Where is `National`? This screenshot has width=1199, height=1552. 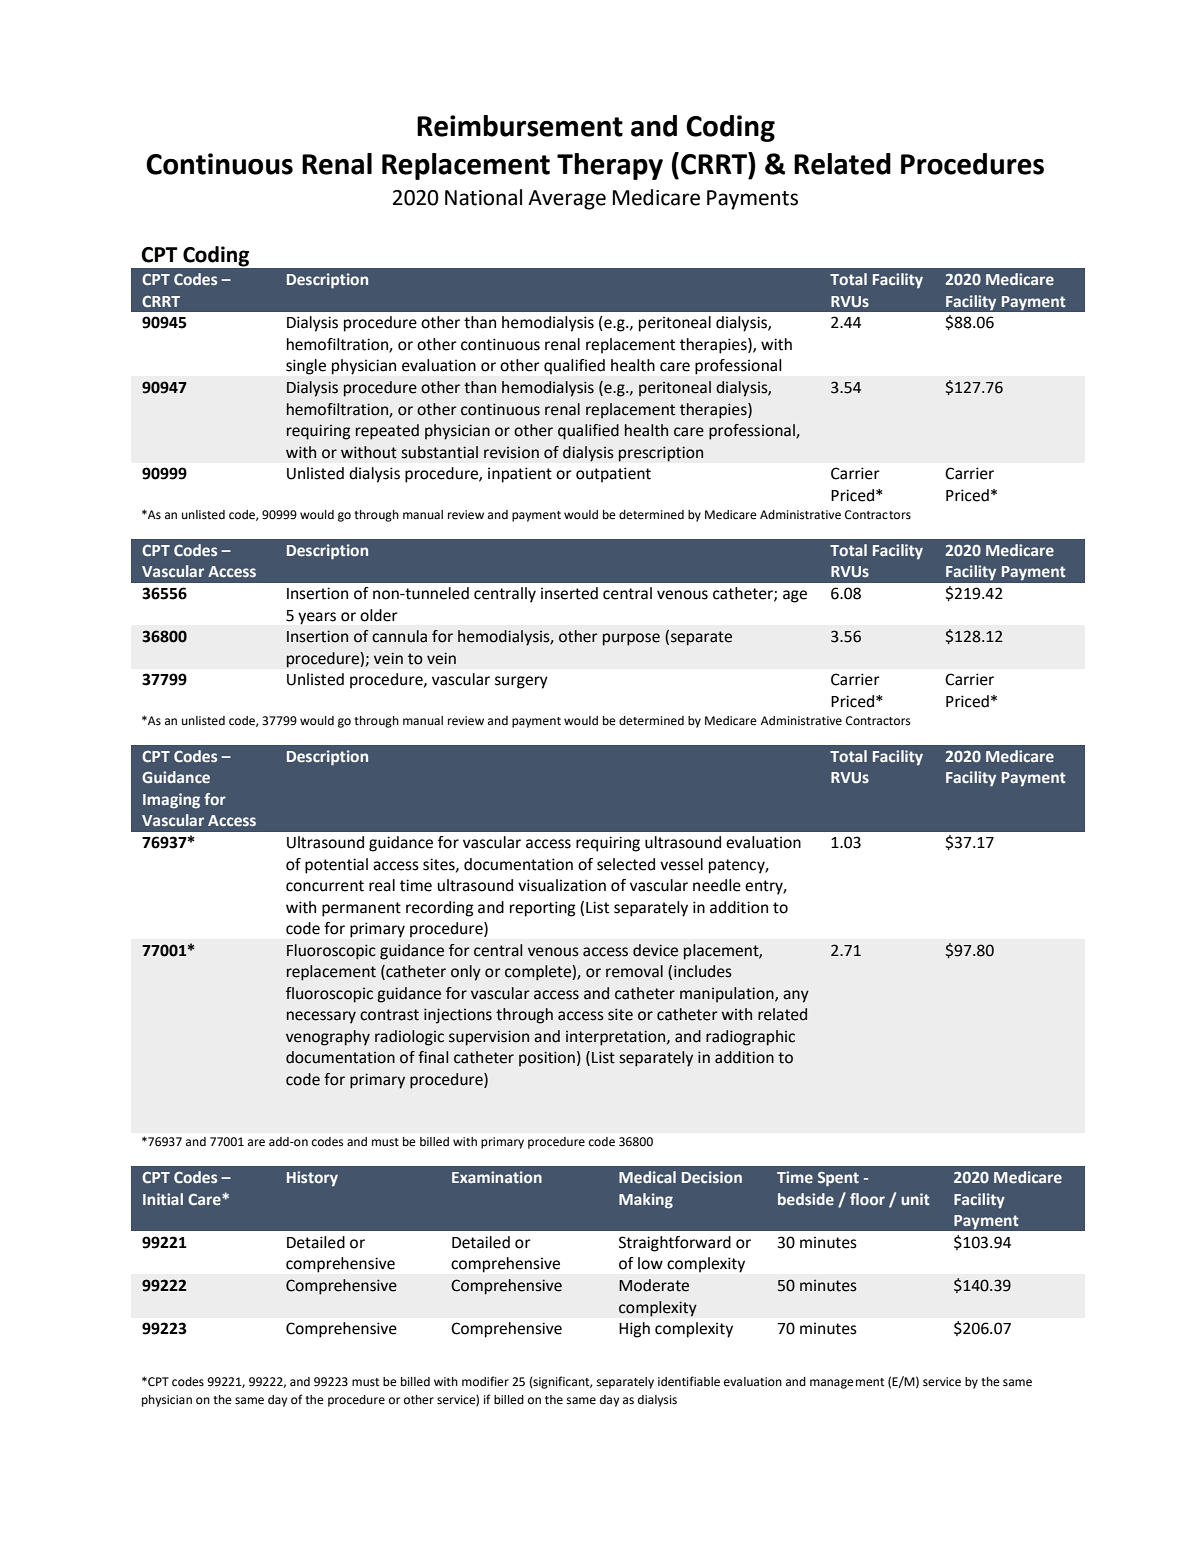 National is located at coordinates (483, 197).
